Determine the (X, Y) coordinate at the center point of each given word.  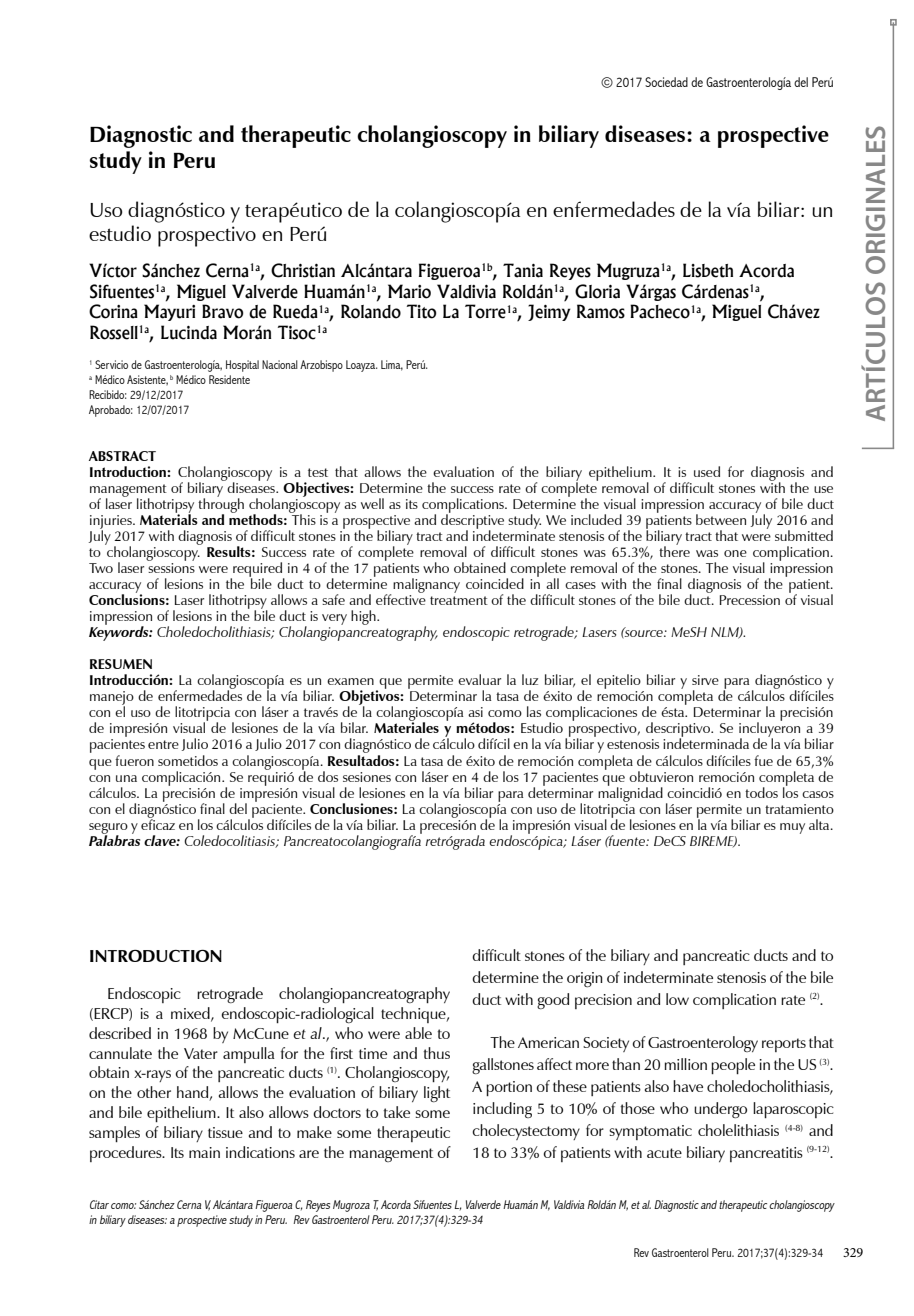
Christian (303, 270)
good (553, 1001)
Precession (749, 600)
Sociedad (666, 82)
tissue (225, 1132)
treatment (459, 600)
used (707, 471)
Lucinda (189, 332)
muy (792, 828)
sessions (171, 568)
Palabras (114, 839)
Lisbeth (708, 270)
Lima (392, 365)
